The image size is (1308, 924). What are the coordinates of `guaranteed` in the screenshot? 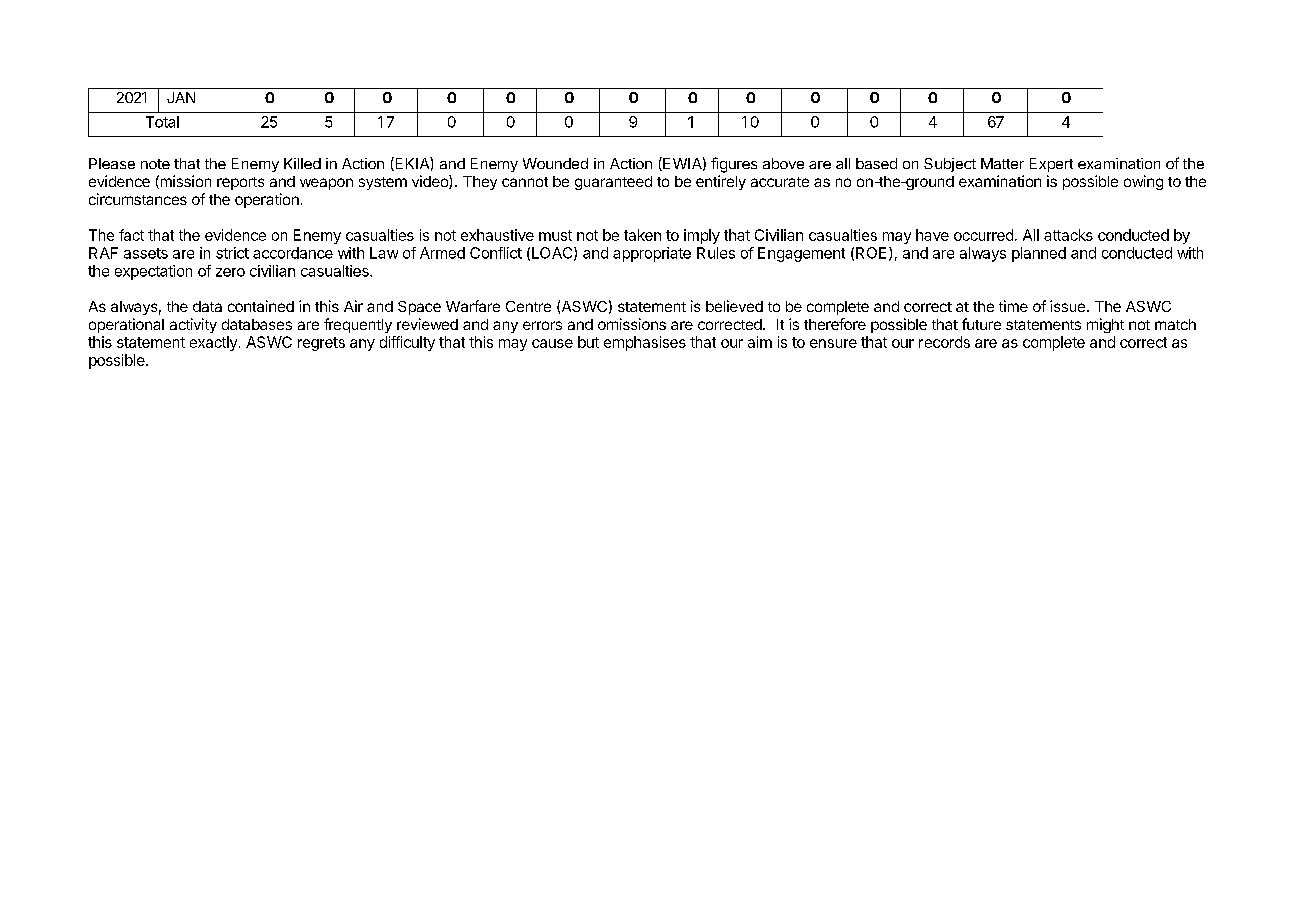 It's located at (613, 183).
